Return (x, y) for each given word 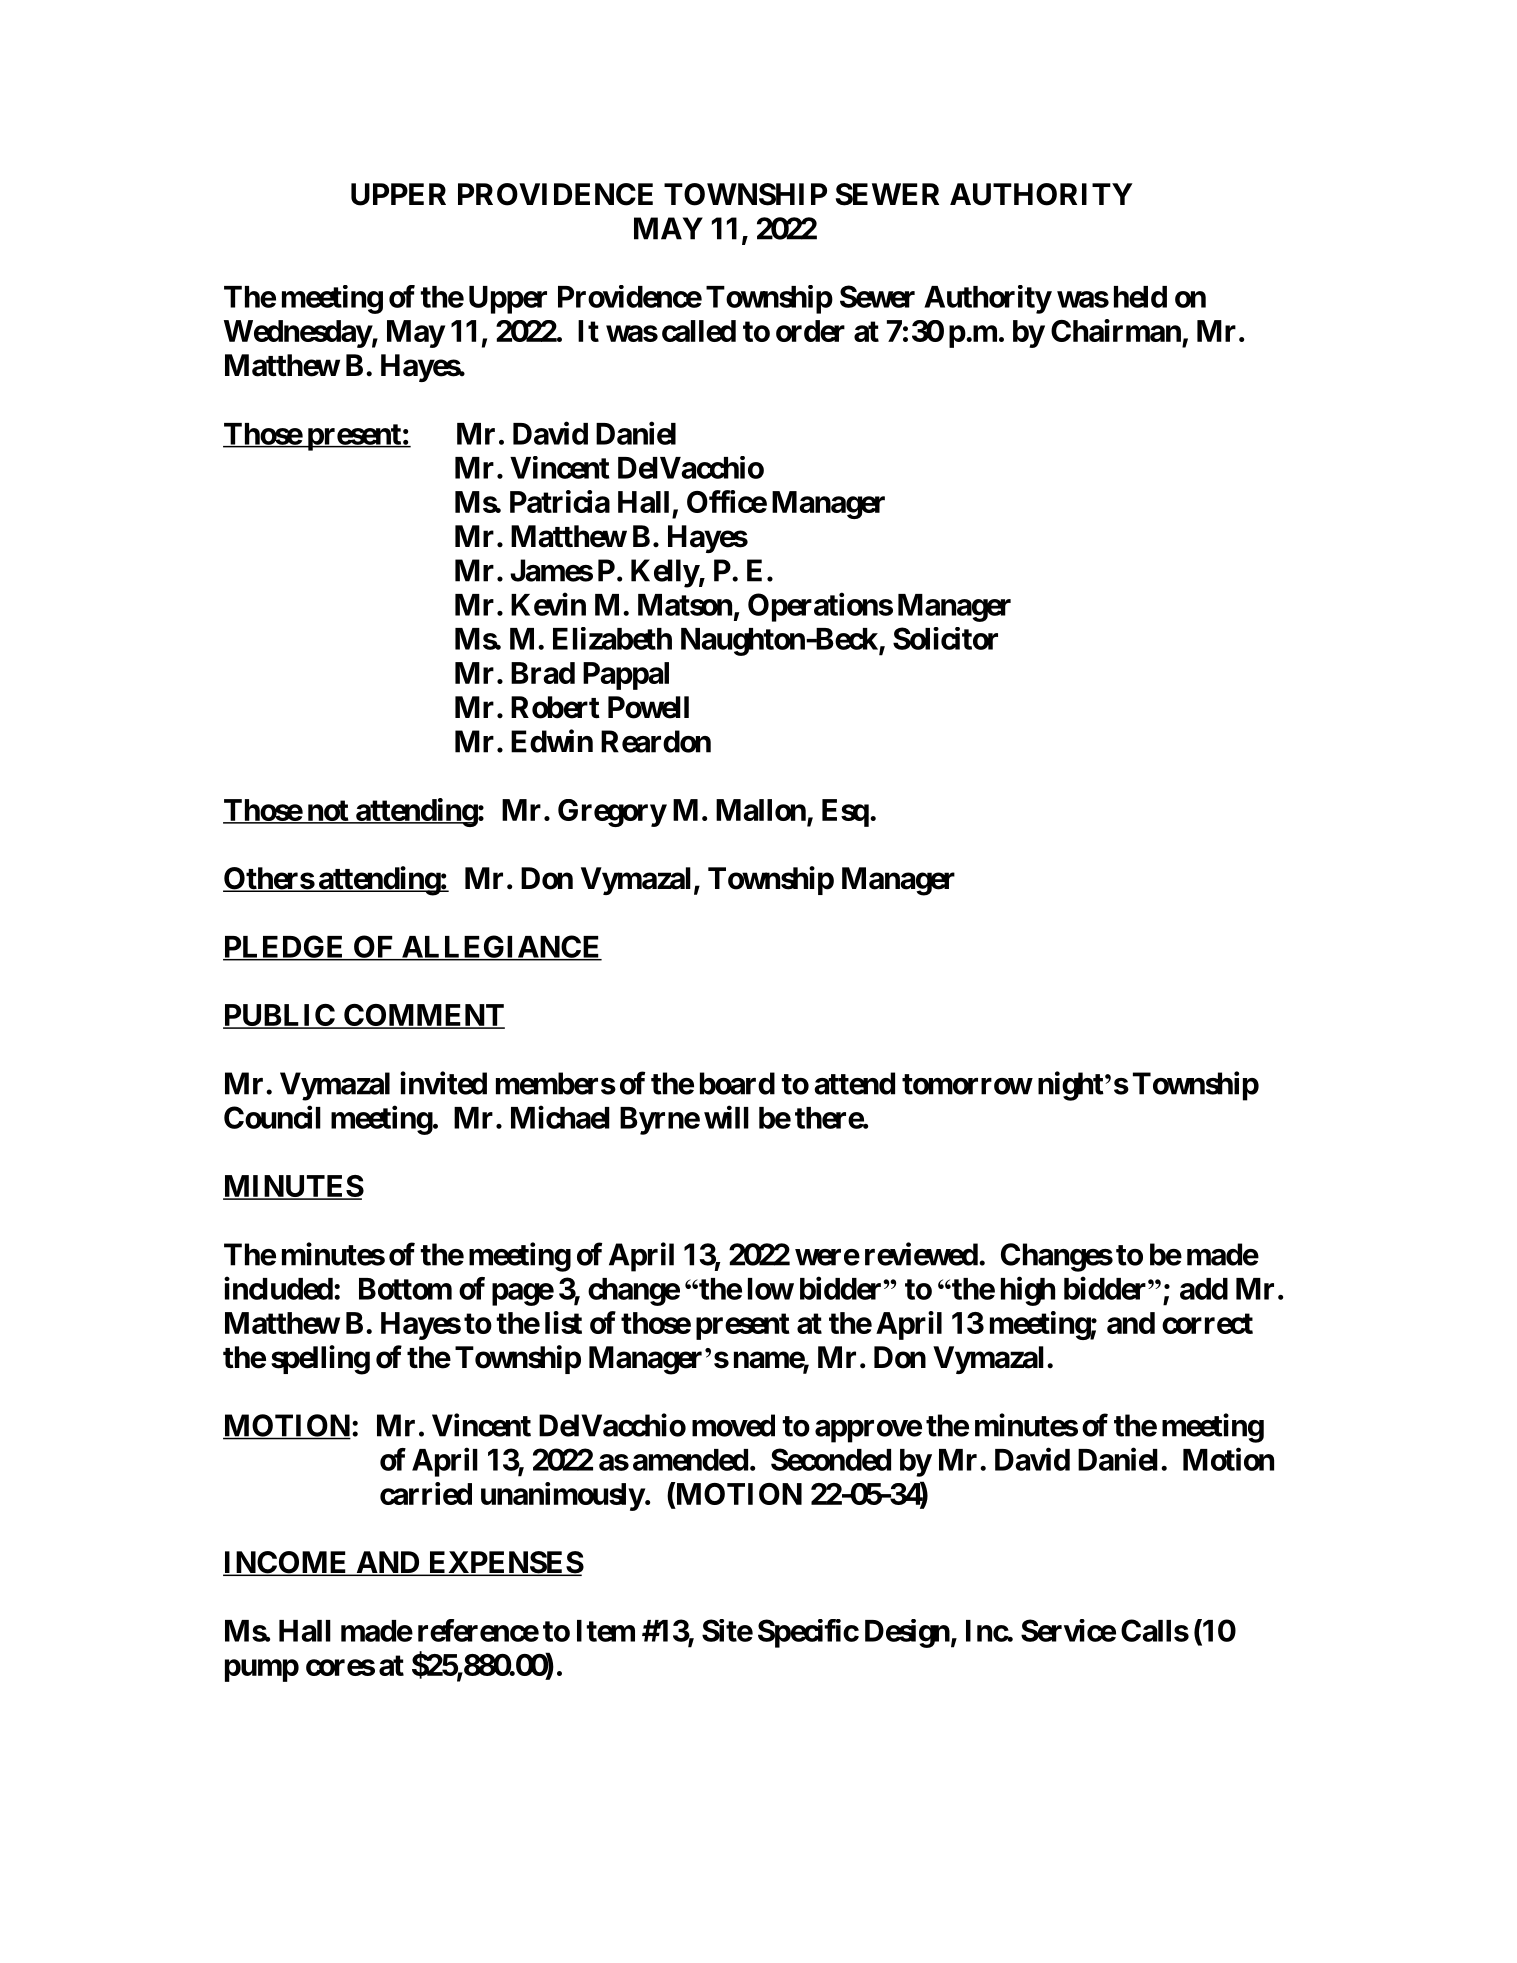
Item (606, 1631)
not (327, 811)
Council (272, 1117)
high (1028, 1291)
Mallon (762, 811)
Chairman (1116, 330)
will (726, 1117)
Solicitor (945, 638)
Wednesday (298, 334)
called (699, 331)
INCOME (286, 1563)
